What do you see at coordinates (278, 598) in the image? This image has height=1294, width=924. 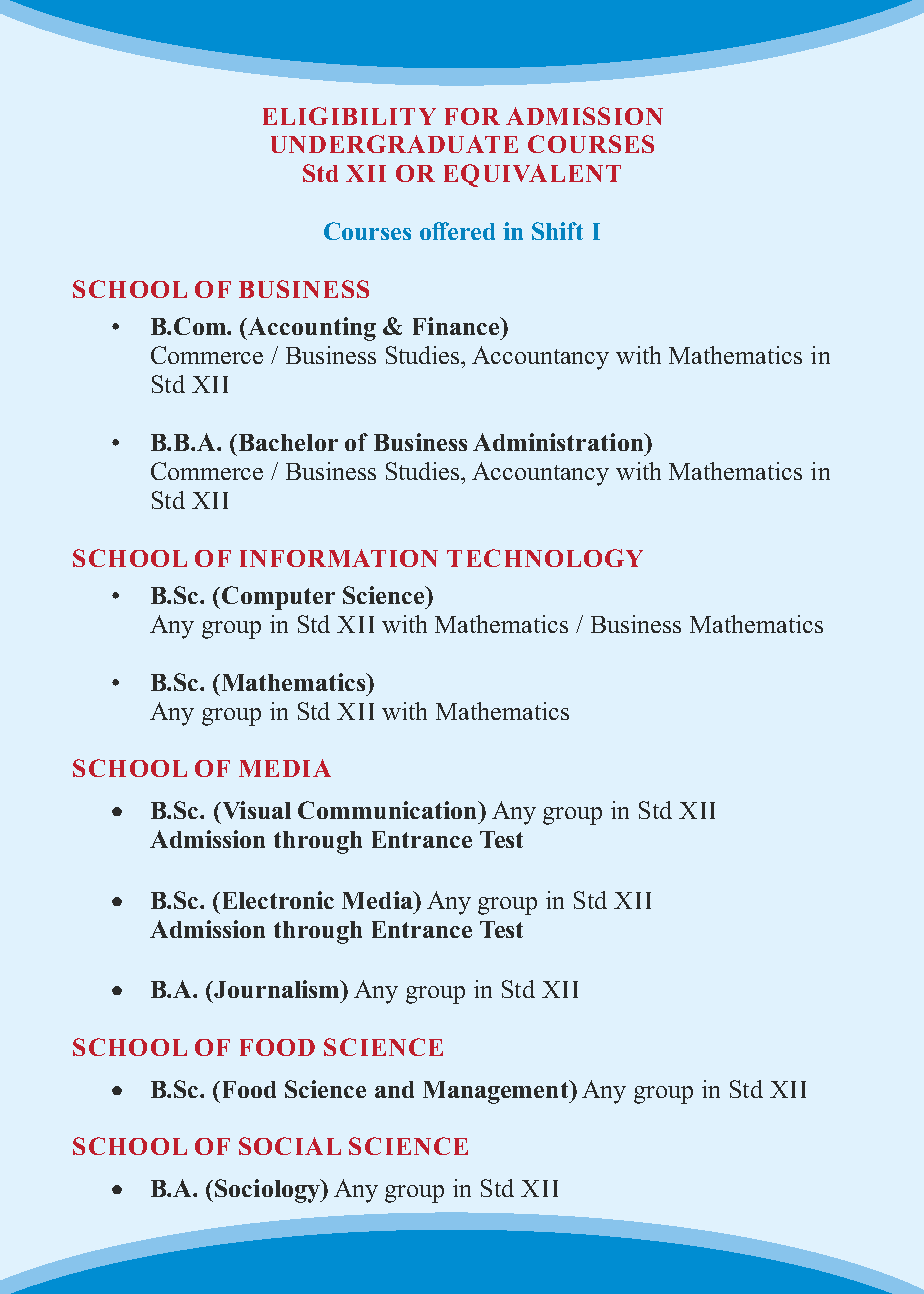 I see `Computer` at bounding box center [278, 598].
